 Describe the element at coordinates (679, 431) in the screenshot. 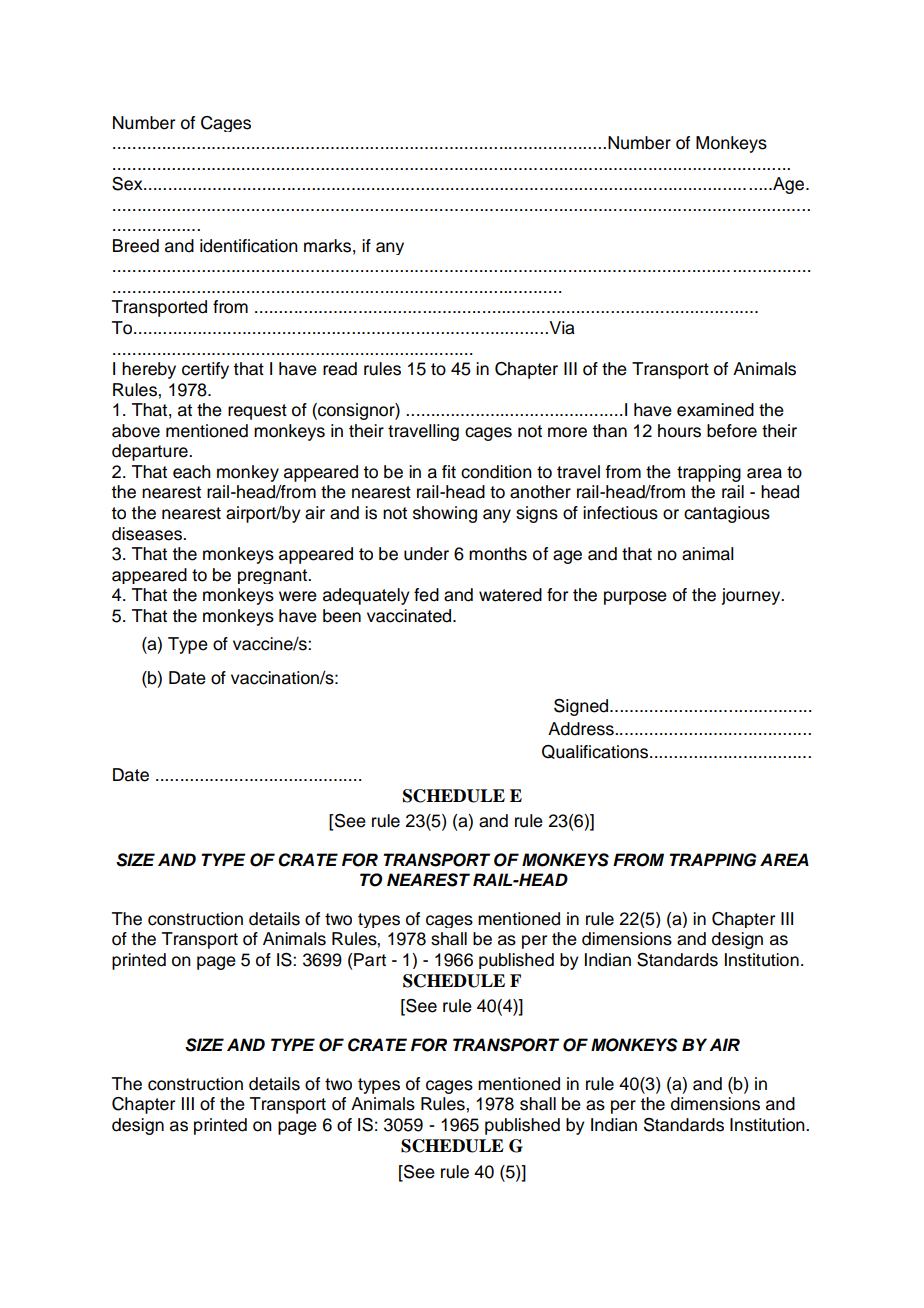

I see `hours` at that location.
